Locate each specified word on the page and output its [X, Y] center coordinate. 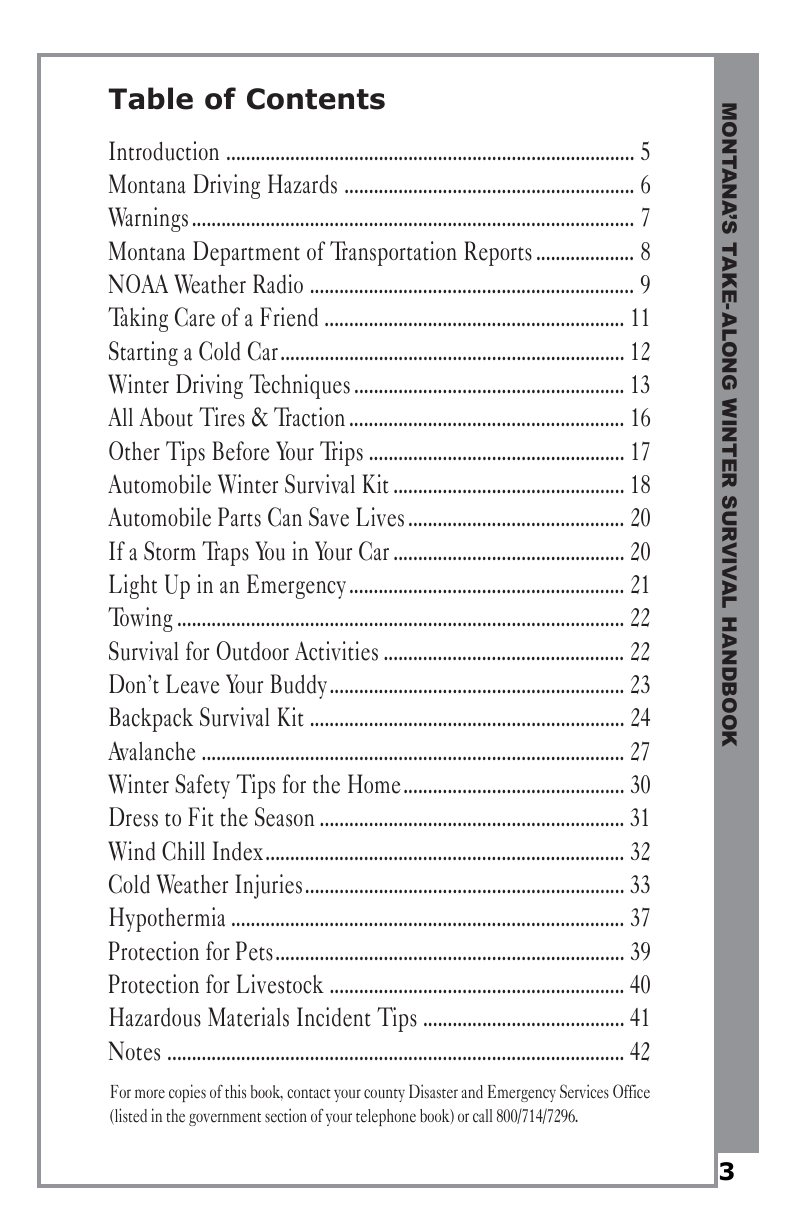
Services [584, 1091]
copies [187, 1093]
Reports [498, 253]
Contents [316, 99]
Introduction [164, 151]
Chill [183, 851]
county [384, 1095]
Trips [341, 453]
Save [329, 517]
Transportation [393, 253]
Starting [143, 353]
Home [374, 784]
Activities [336, 651]
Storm [170, 551]
